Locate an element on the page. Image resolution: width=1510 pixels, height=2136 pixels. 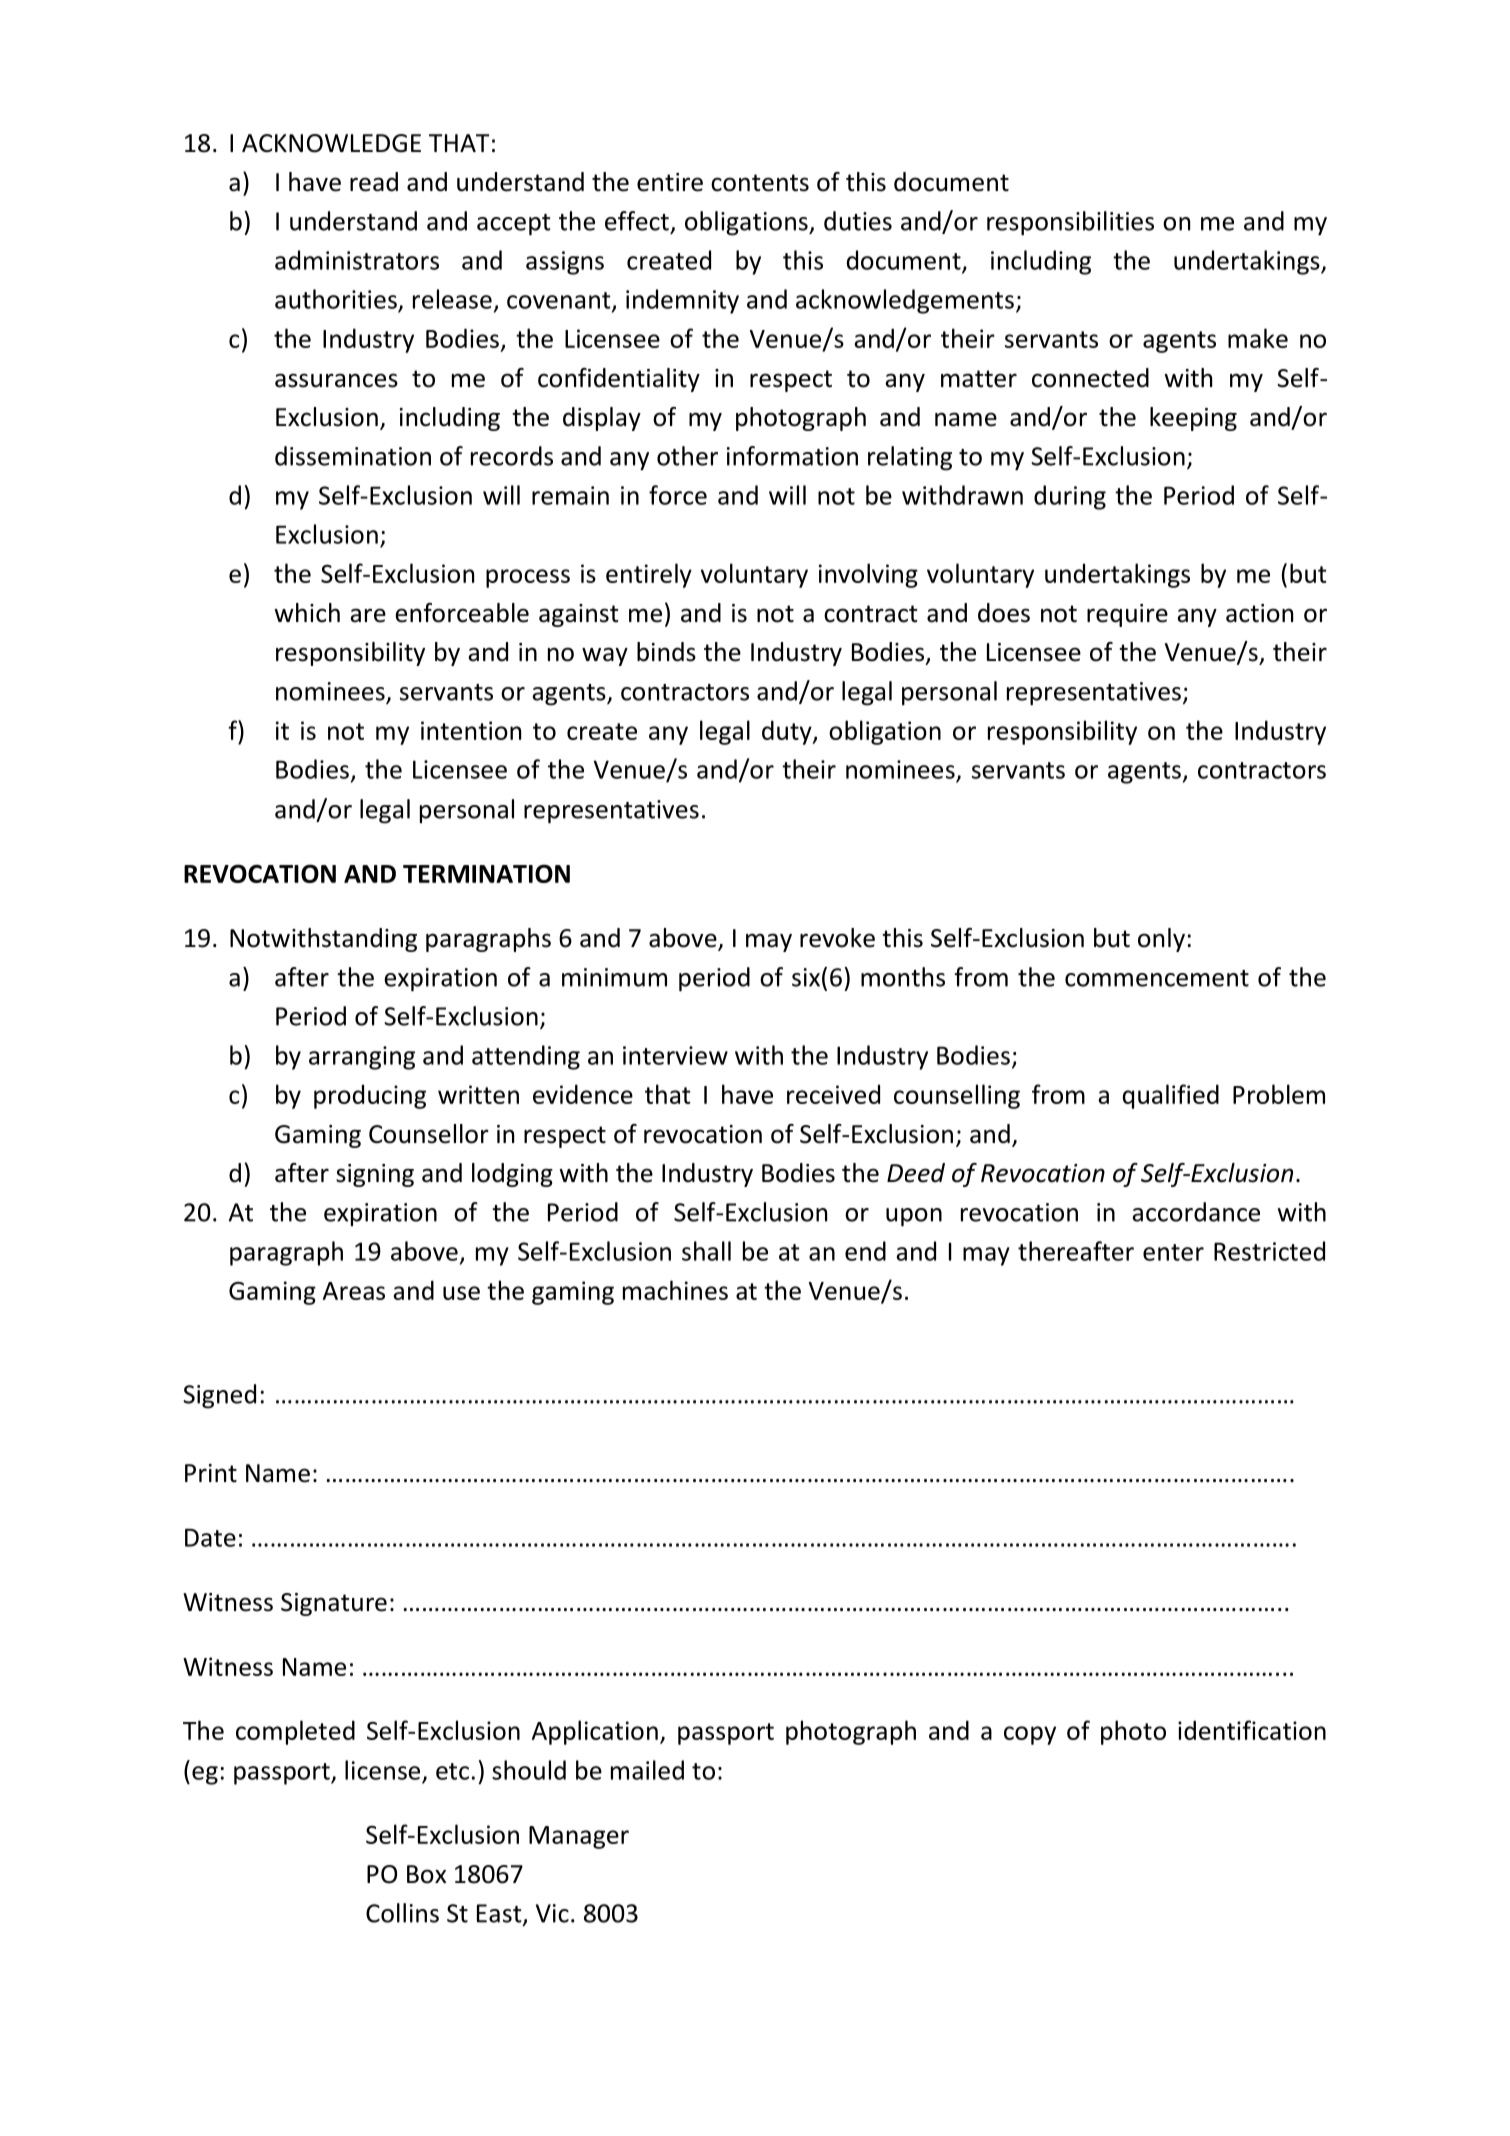
administrators is located at coordinates (357, 260).
